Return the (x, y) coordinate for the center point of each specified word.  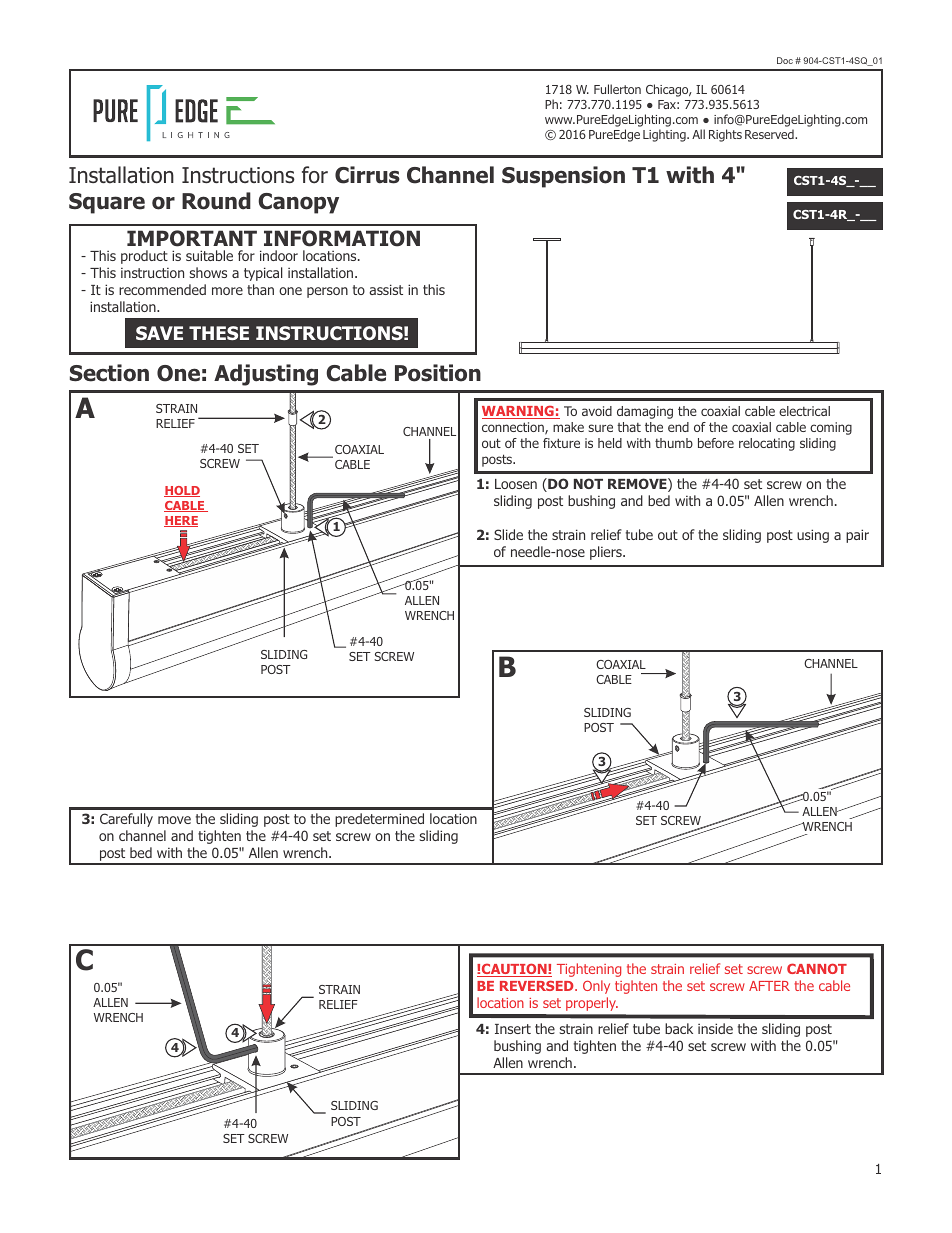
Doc (785, 60)
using (813, 536)
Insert (513, 1029)
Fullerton (617, 89)
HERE (181, 521)
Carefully (126, 820)
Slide (508, 534)
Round (216, 201)
